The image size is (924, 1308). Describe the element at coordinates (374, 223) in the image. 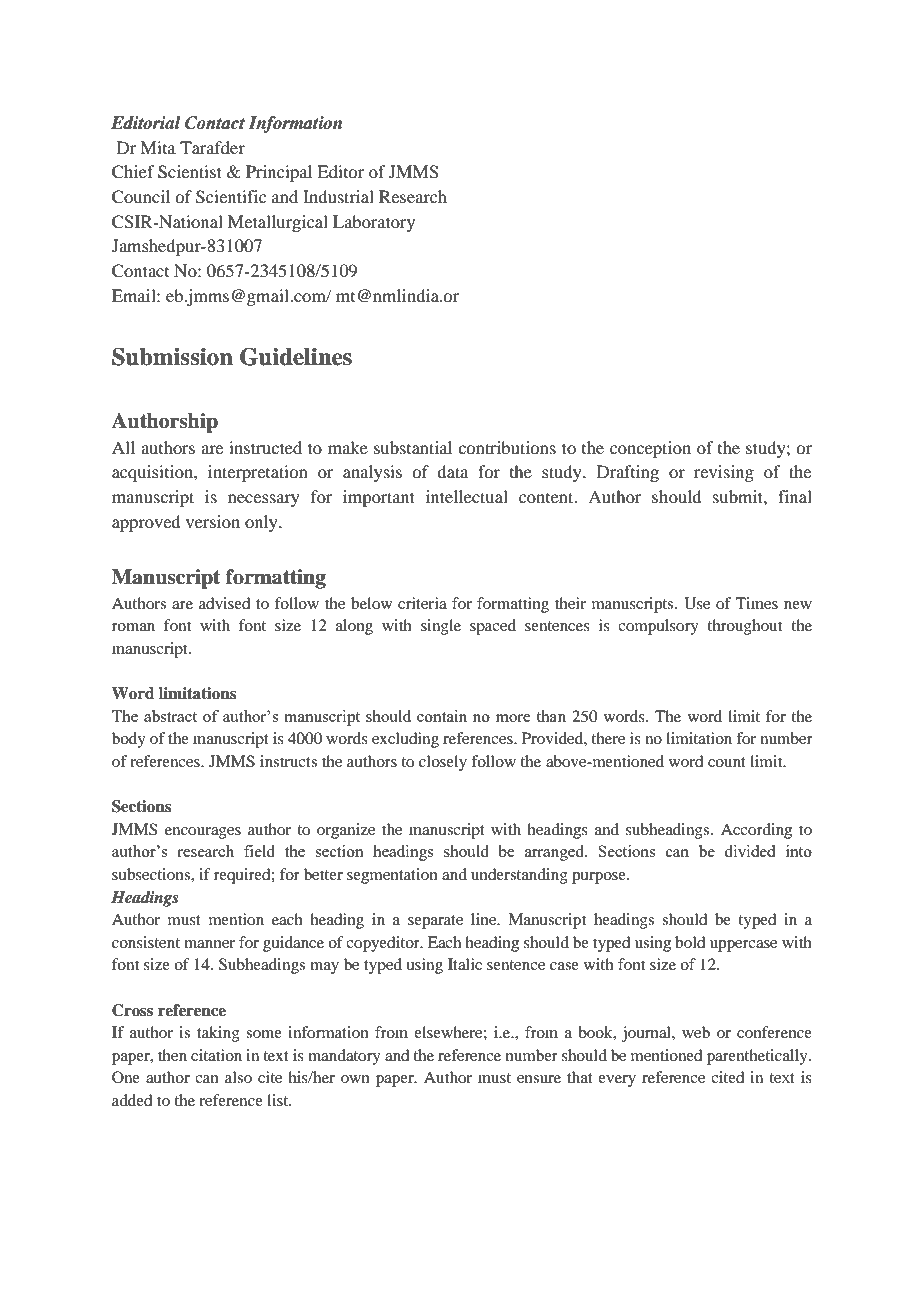

I see `Laboratory` at that location.
